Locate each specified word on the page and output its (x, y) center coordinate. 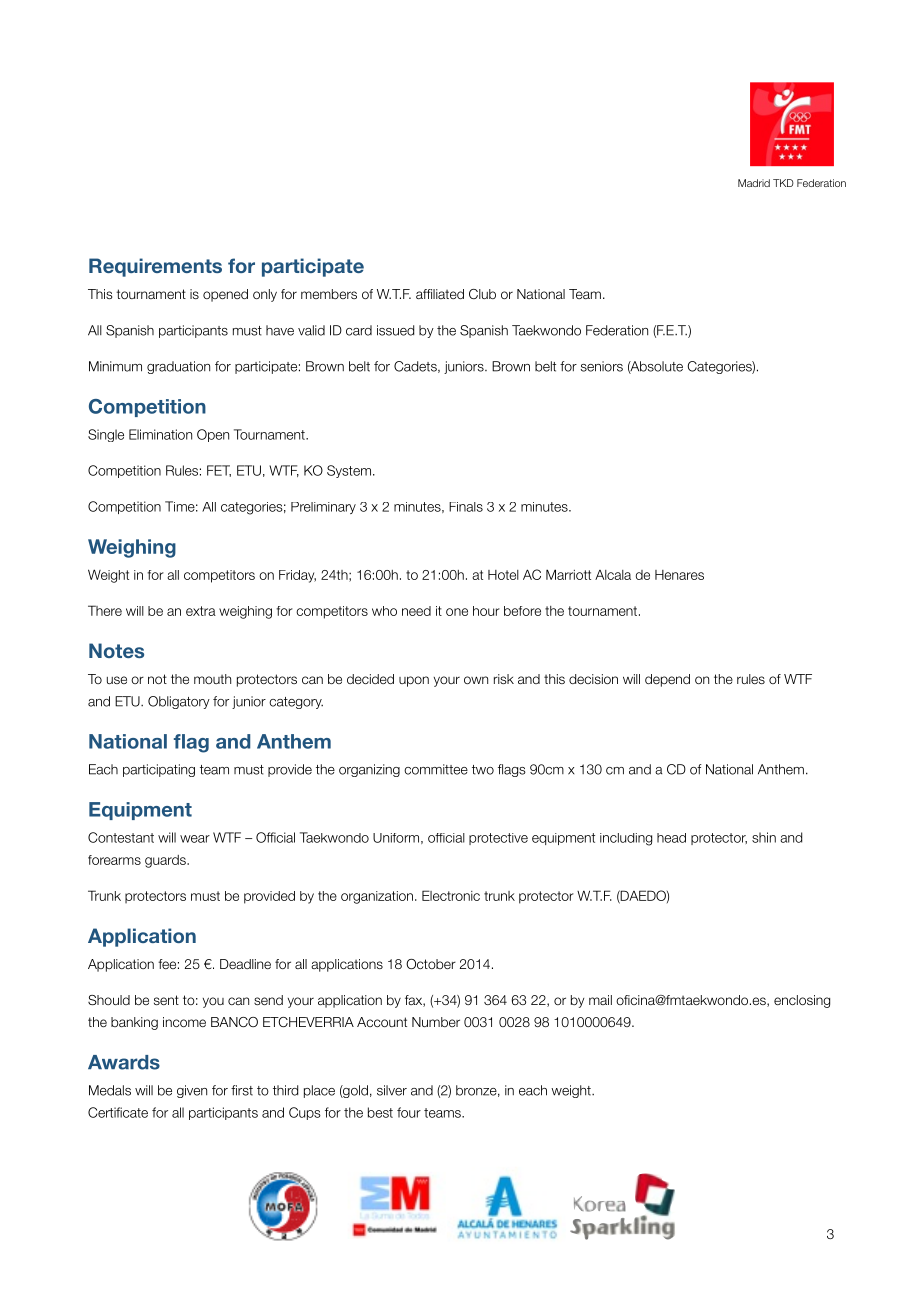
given (192, 1091)
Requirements (155, 267)
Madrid (754, 183)
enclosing (802, 1001)
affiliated (440, 294)
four (409, 1112)
